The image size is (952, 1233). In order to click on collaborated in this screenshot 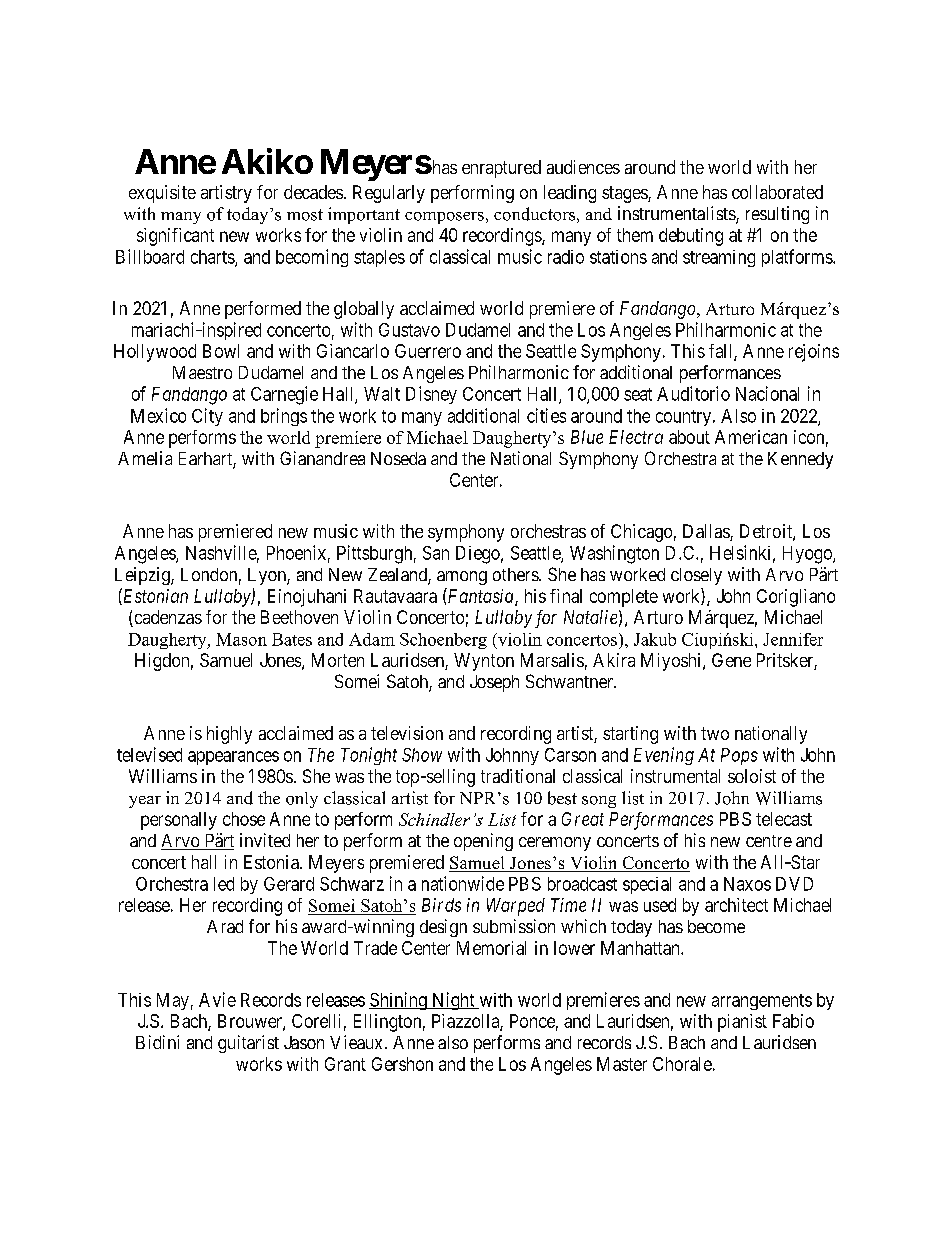, I will do `click(777, 192)`.
